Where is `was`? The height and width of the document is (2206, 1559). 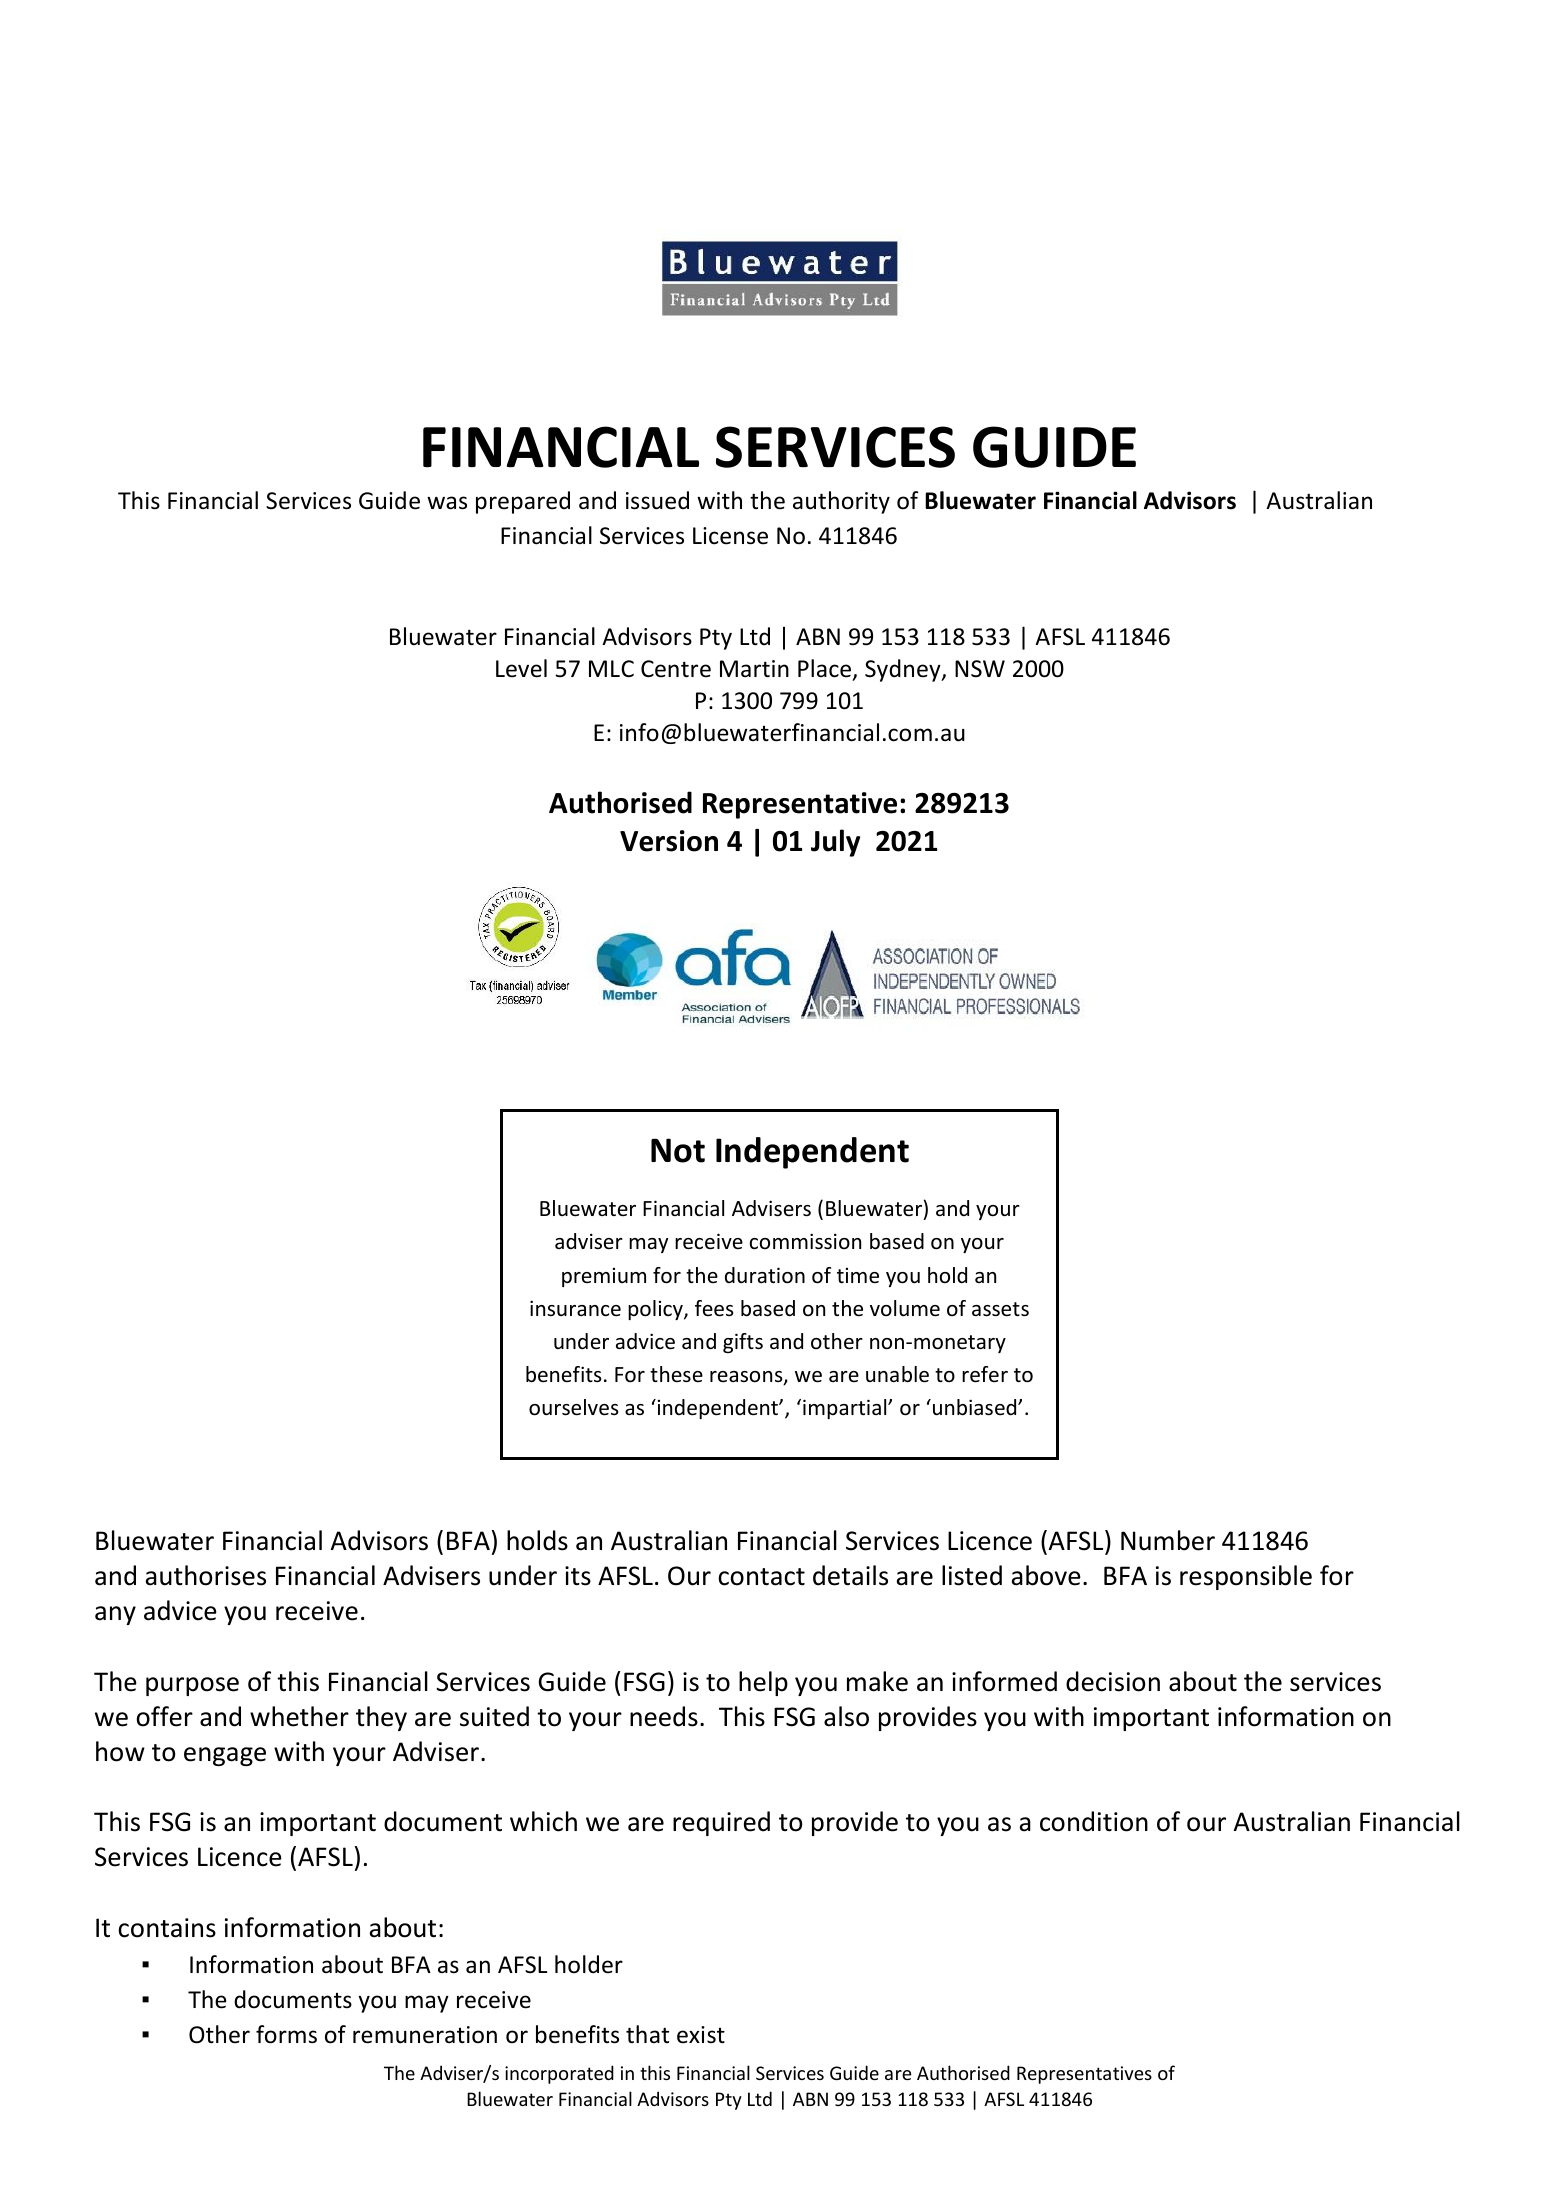 was is located at coordinates (447, 503).
